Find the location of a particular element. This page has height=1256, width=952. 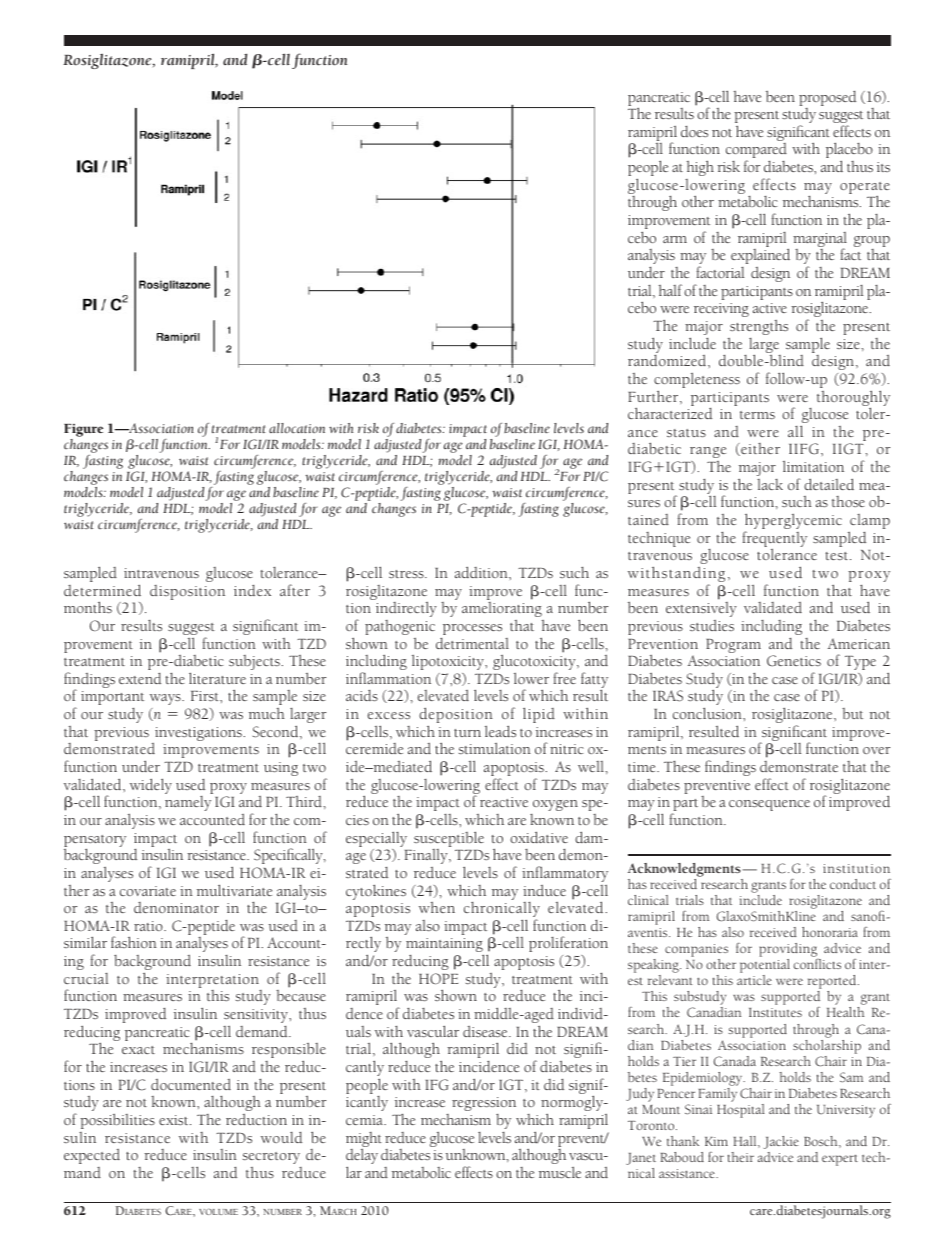

consequence is located at coordinates (769, 805).
